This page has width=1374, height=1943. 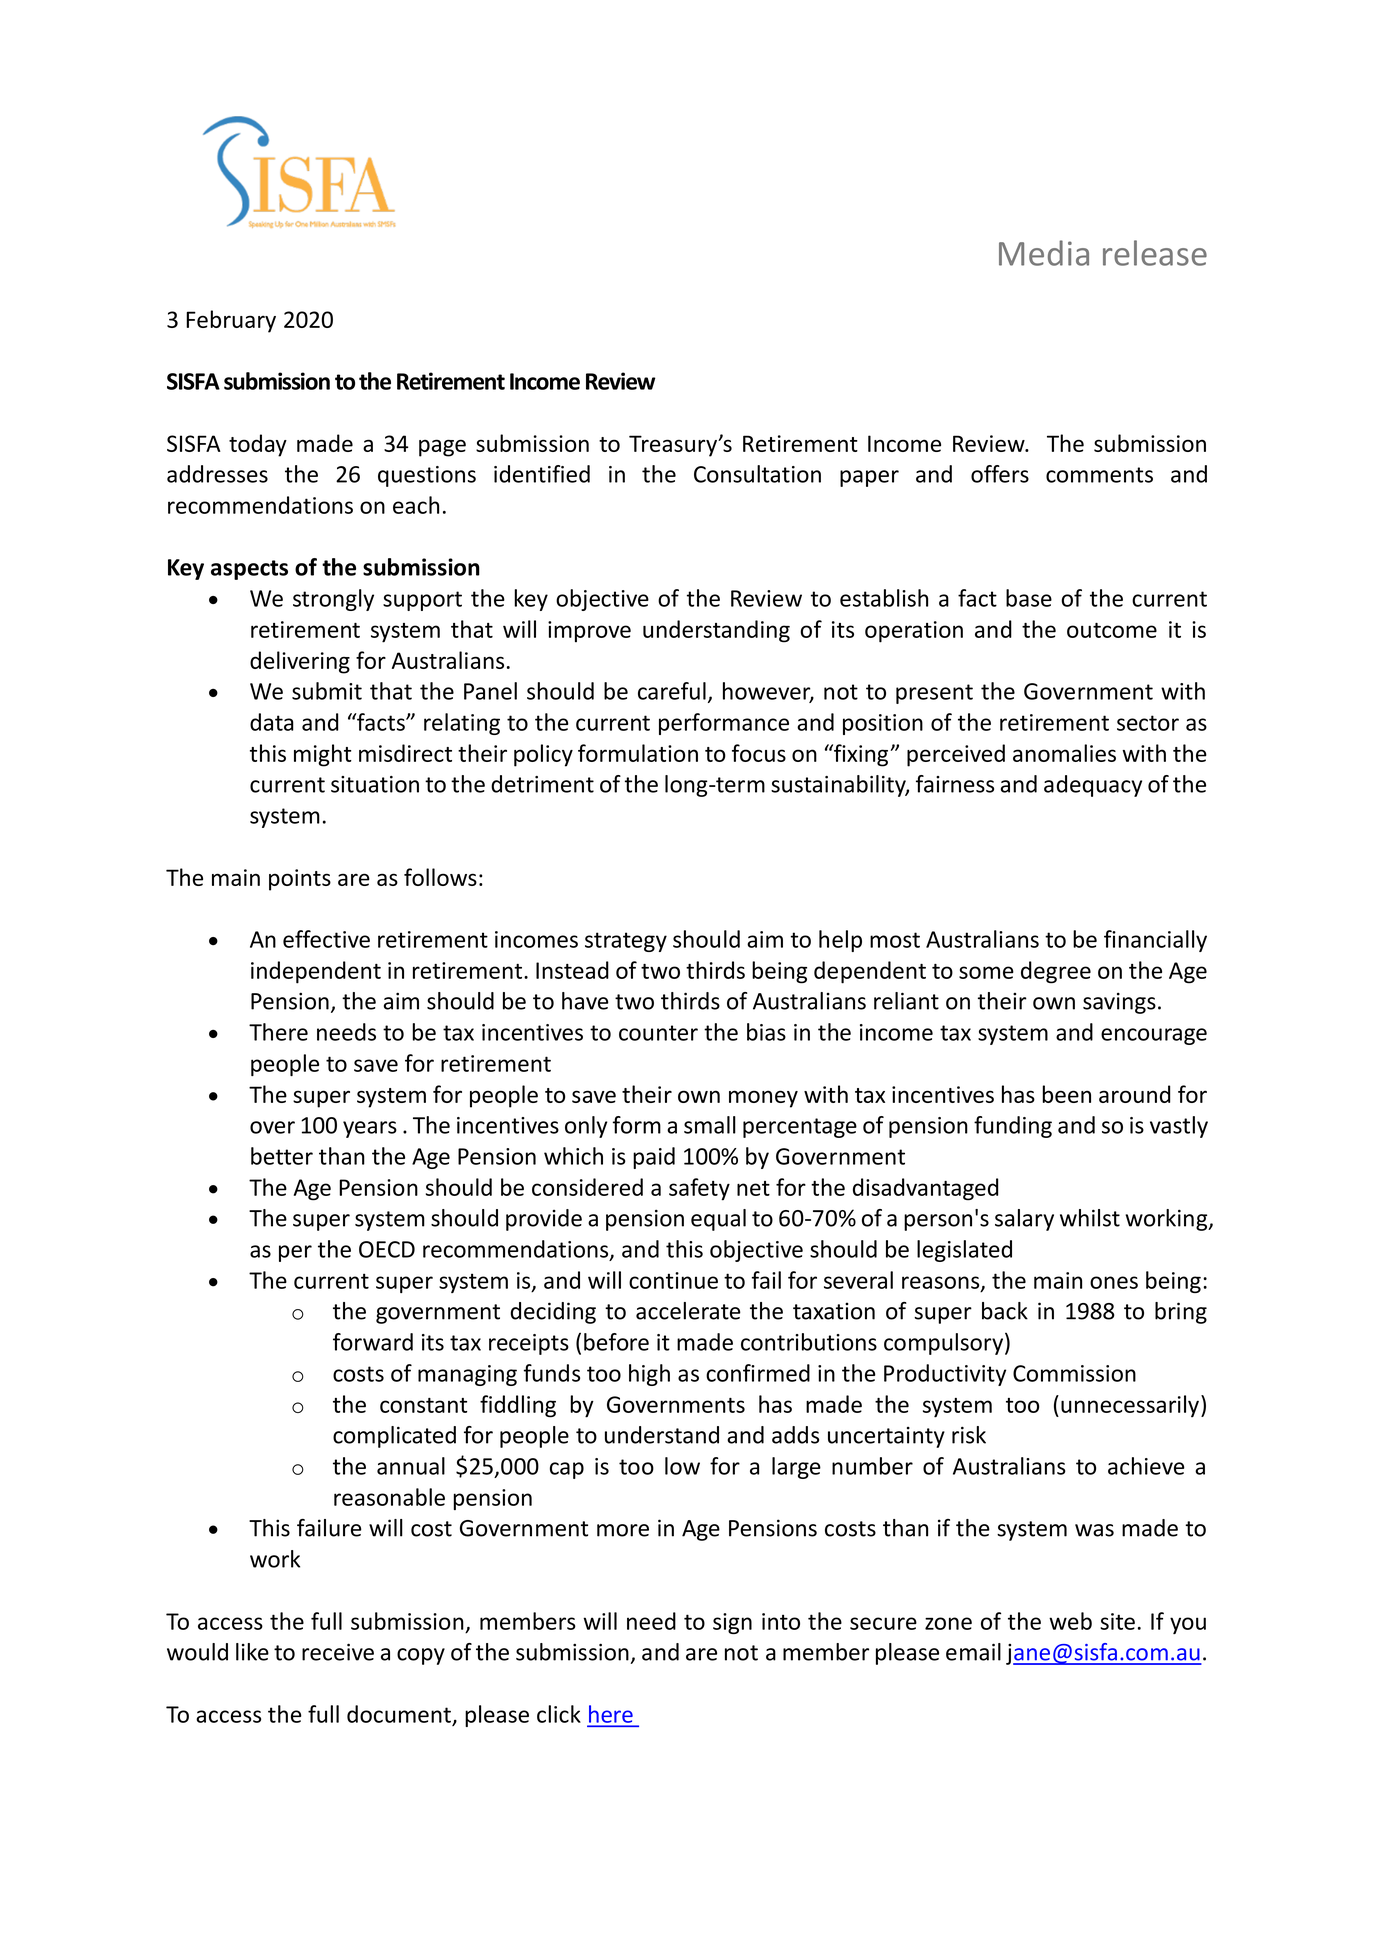 I want to click on receive, so click(x=338, y=1652).
